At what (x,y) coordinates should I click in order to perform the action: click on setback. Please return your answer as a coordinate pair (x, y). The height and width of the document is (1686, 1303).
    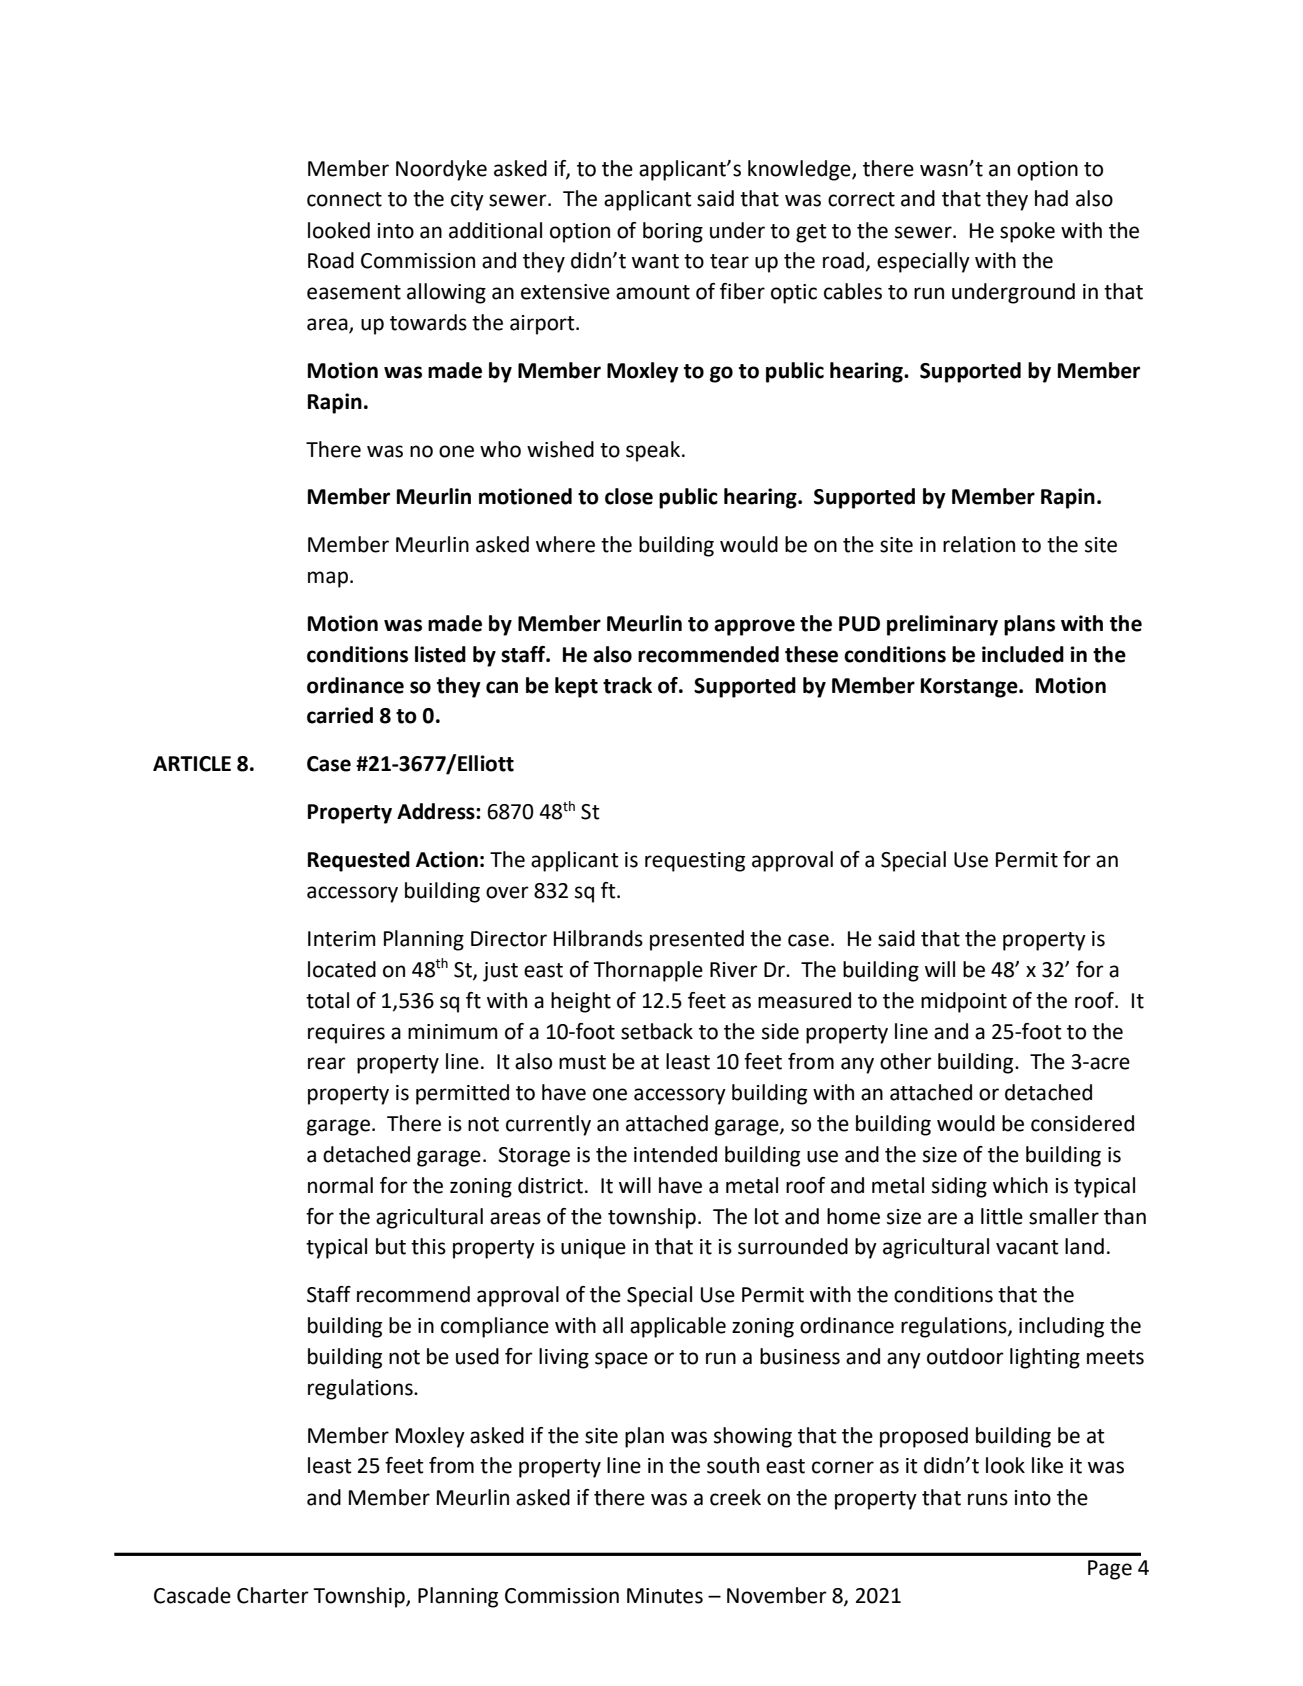
    Looking at the image, I should click on (657, 1031).
